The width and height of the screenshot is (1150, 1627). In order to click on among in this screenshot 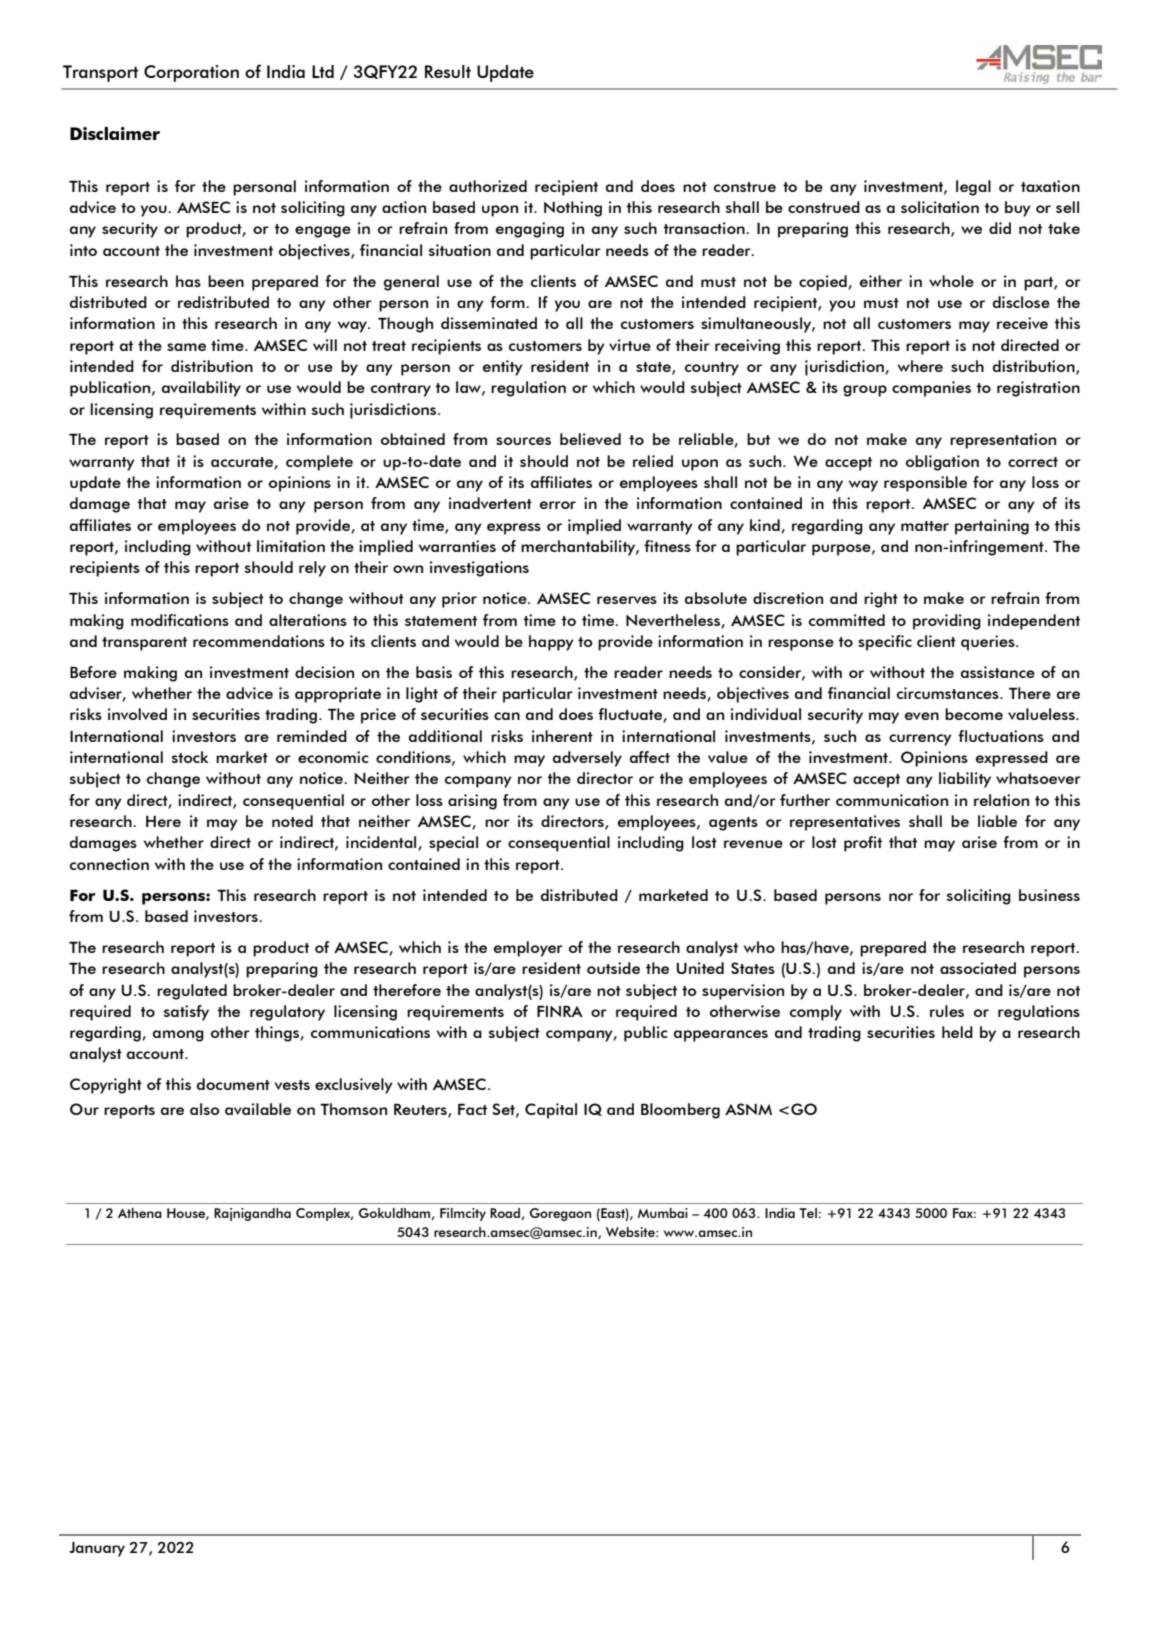, I will do `click(178, 1036)`.
